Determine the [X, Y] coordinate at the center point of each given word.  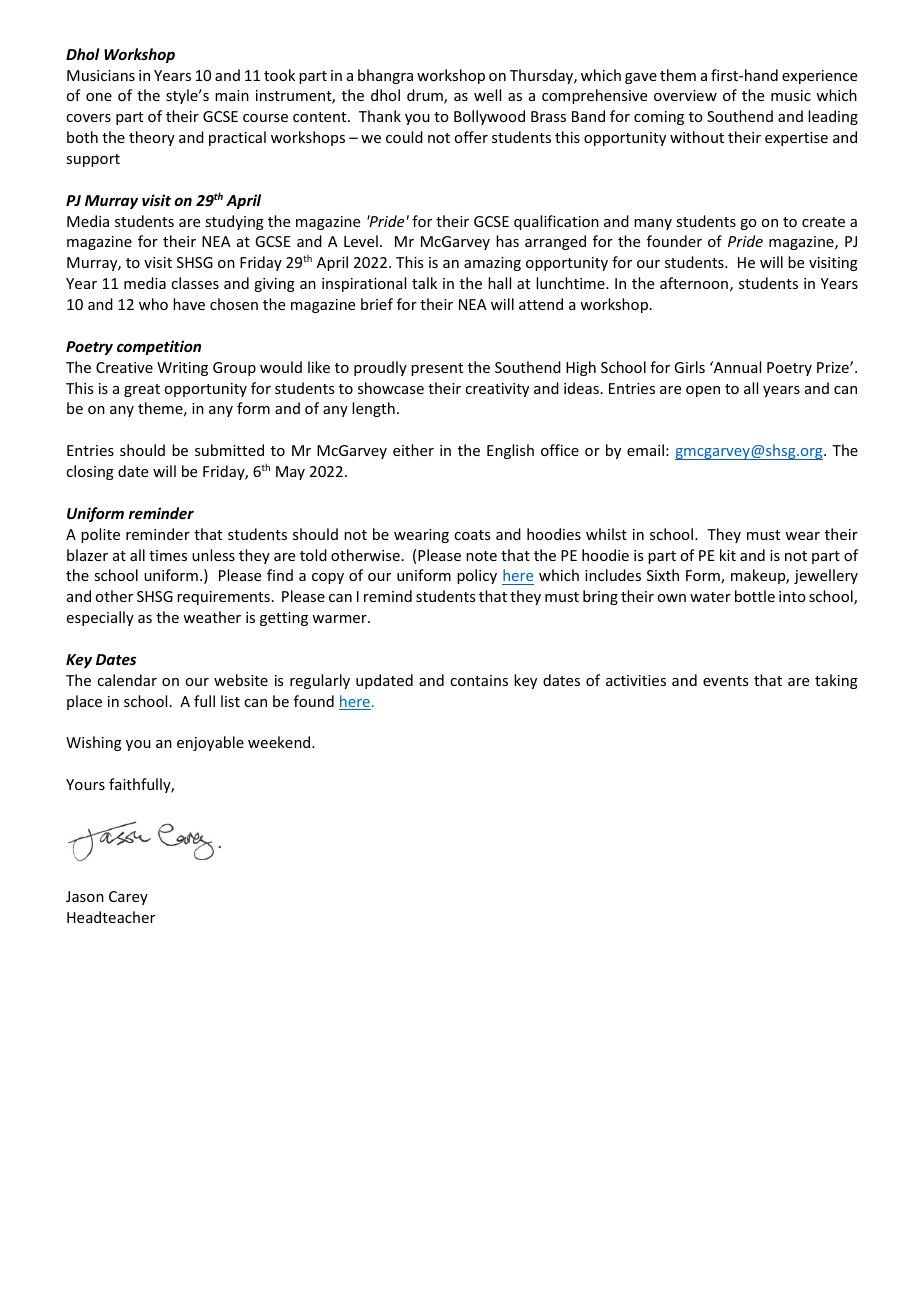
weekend [280, 742]
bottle [755, 596]
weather [212, 617]
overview [685, 95]
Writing [182, 369]
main [232, 95]
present [437, 369]
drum [426, 96]
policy [477, 576]
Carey [128, 898]
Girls [689, 367]
